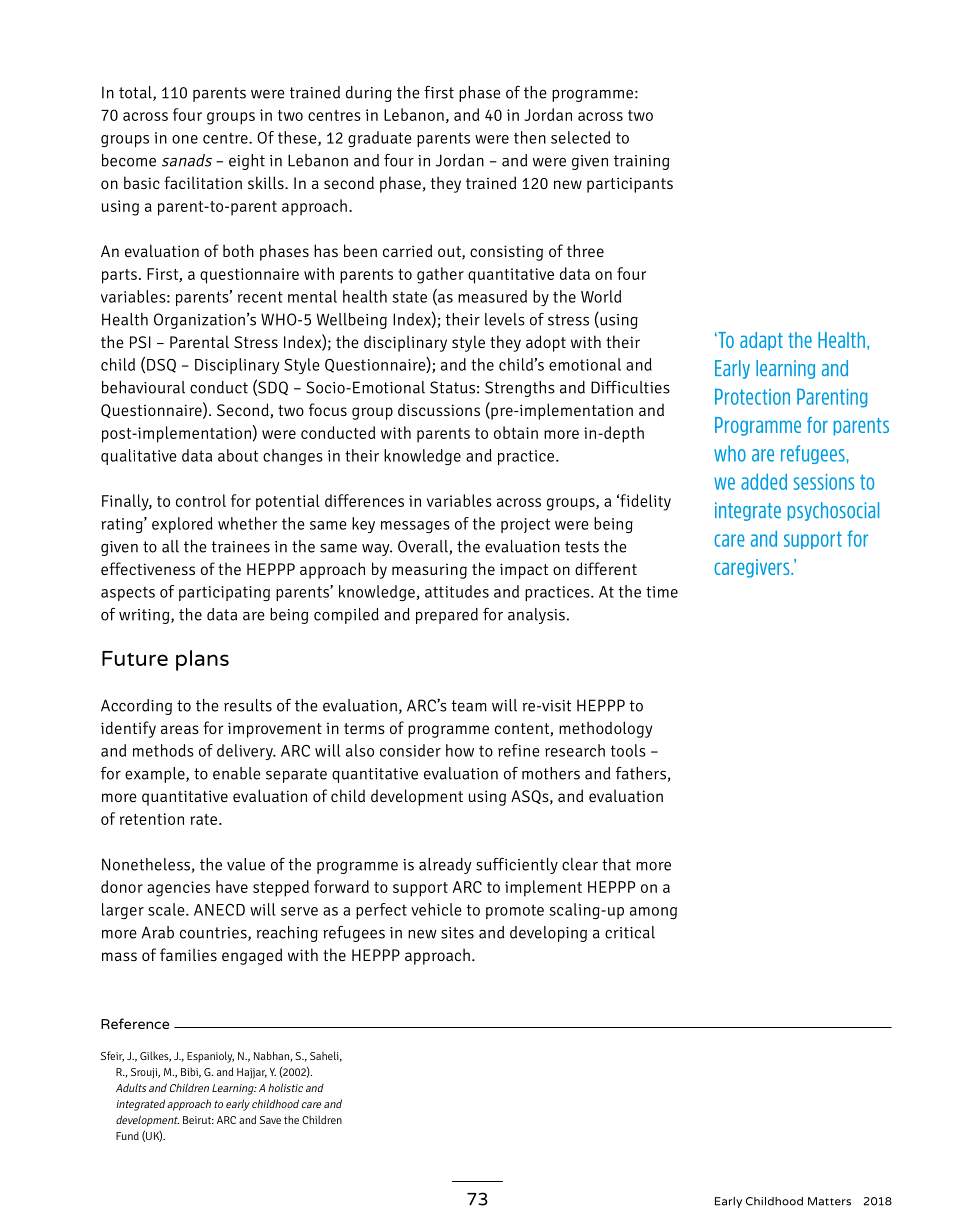  What do you see at coordinates (829, 1201) in the screenshot?
I see `Matters` at bounding box center [829, 1201].
